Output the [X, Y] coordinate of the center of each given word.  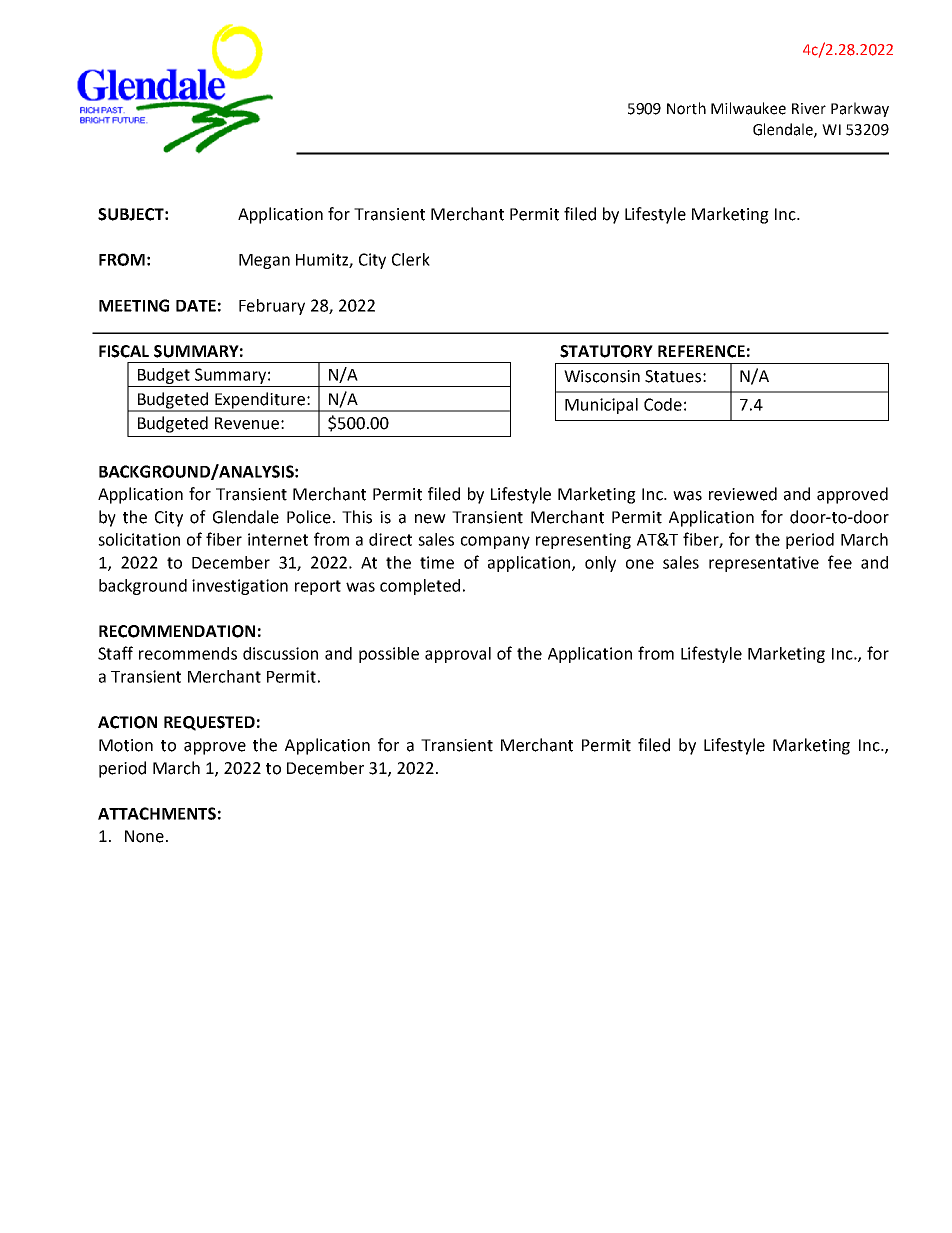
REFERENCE [701, 351]
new [430, 519]
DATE [196, 306]
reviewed [743, 494]
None [144, 836]
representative [764, 564]
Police [309, 517]
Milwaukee [748, 108]
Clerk [411, 259]
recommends [188, 653]
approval [458, 655]
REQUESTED [209, 723]
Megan [264, 261]
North [686, 108]
